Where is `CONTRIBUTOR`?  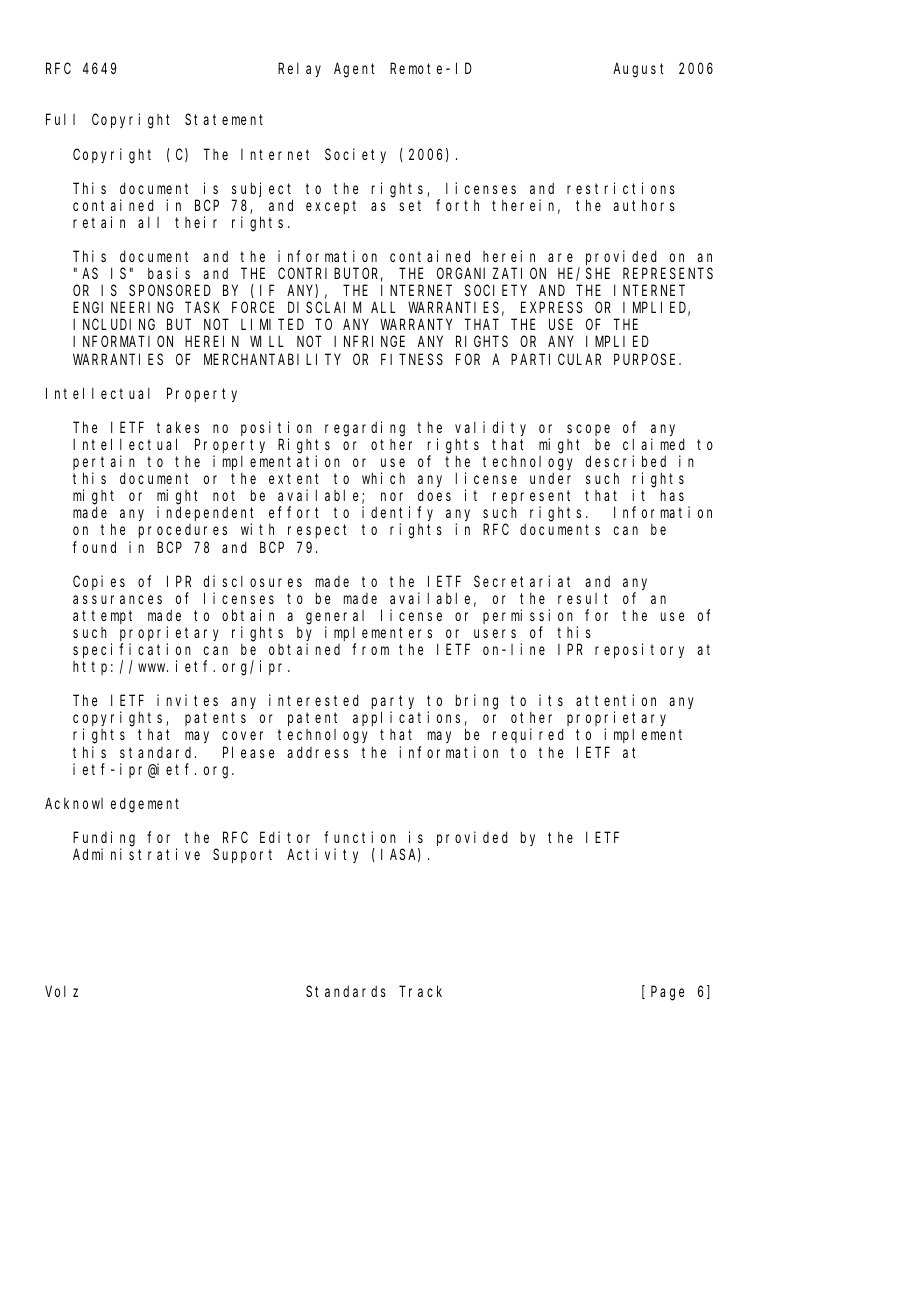 CONTRIBUTOR is located at coordinates (330, 275).
